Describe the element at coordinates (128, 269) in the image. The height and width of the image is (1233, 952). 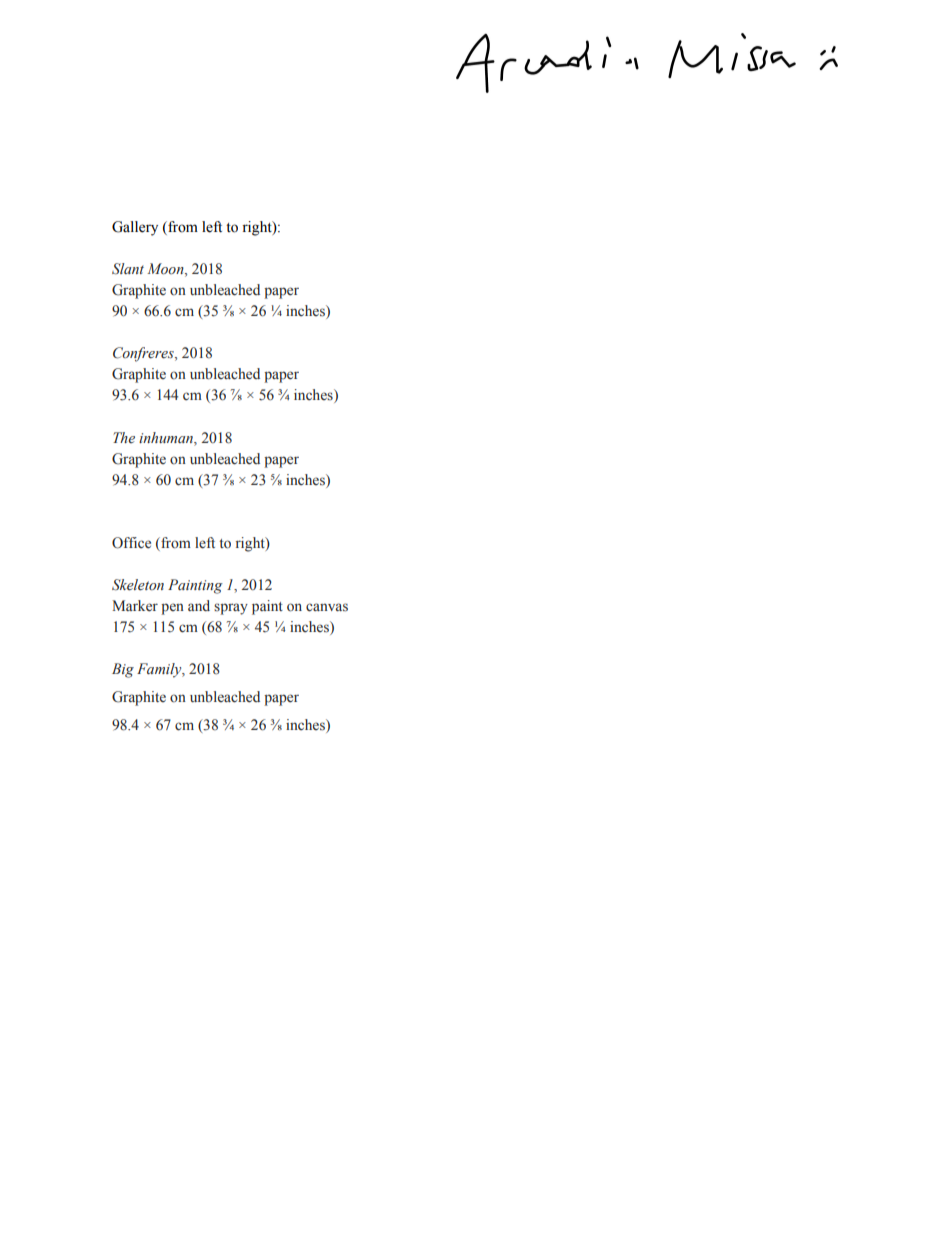
I see `Slant` at that location.
